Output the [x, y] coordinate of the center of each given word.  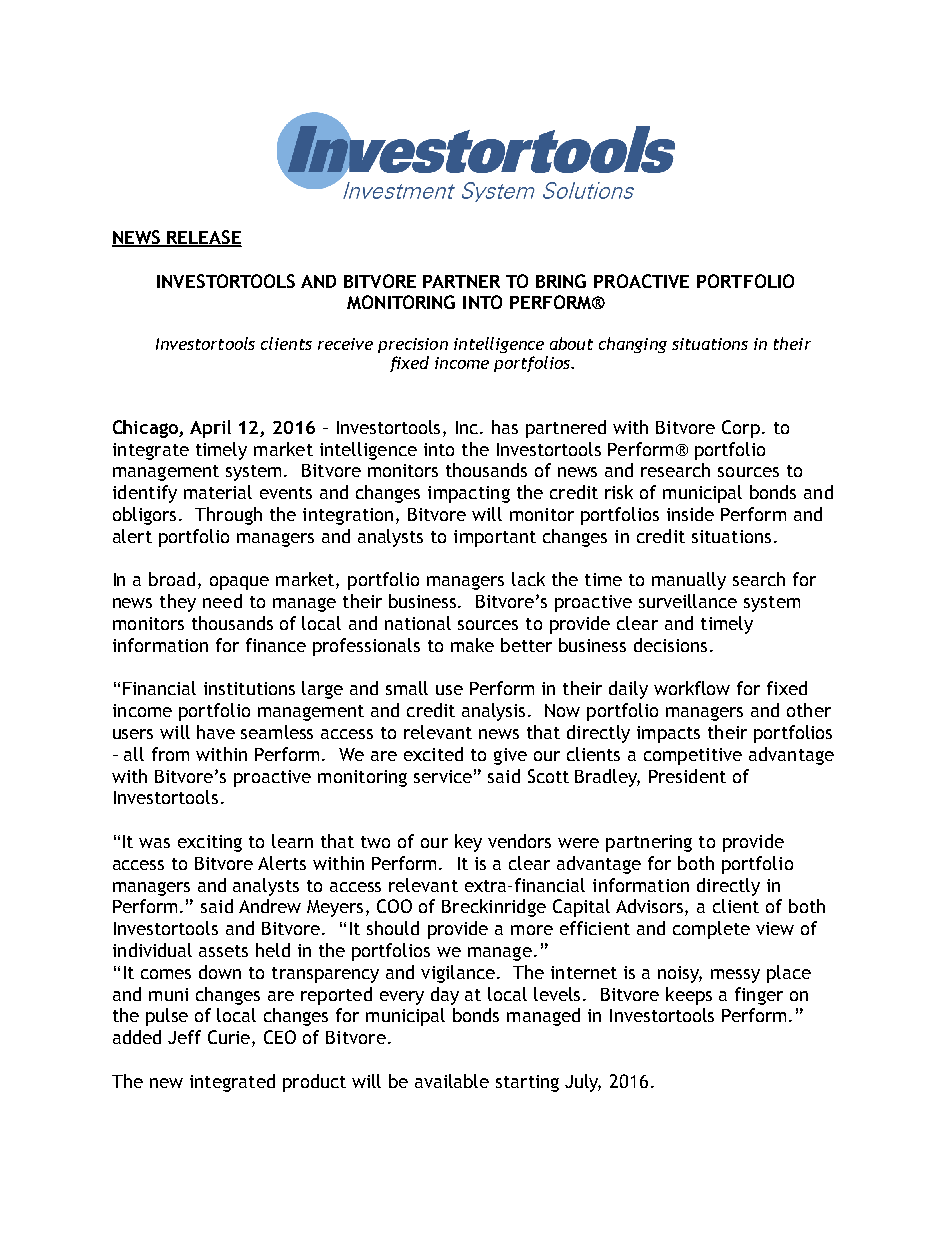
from [170, 754]
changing [633, 345]
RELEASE [204, 238]
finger [759, 996]
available [452, 1081]
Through [228, 516]
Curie [230, 1038]
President [687, 776]
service [443, 776]
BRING [561, 281]
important [495, 538]
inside [690, 514]
